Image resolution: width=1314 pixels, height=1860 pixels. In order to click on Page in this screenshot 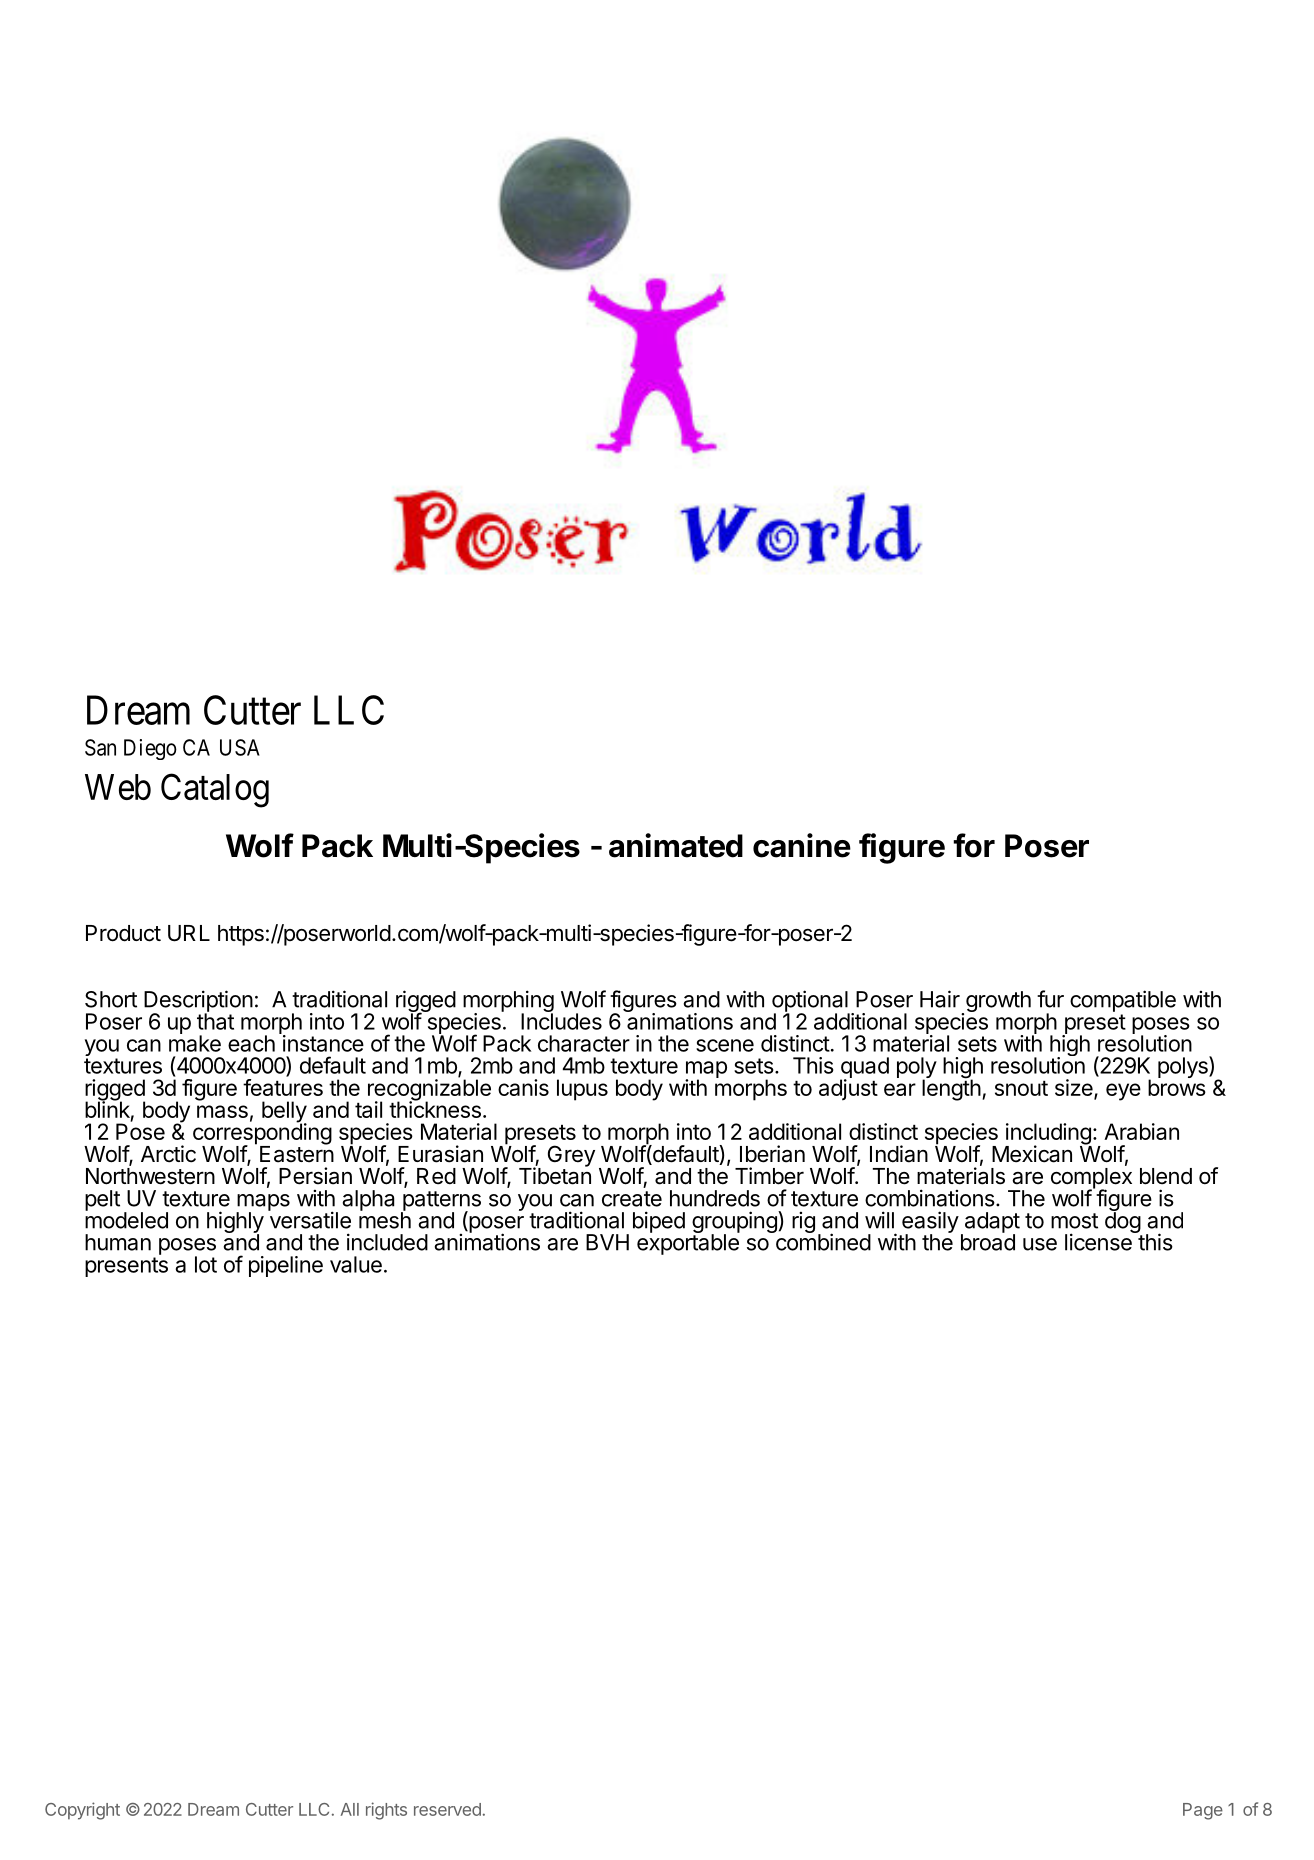, I will do `click(1203, 1811)`.
